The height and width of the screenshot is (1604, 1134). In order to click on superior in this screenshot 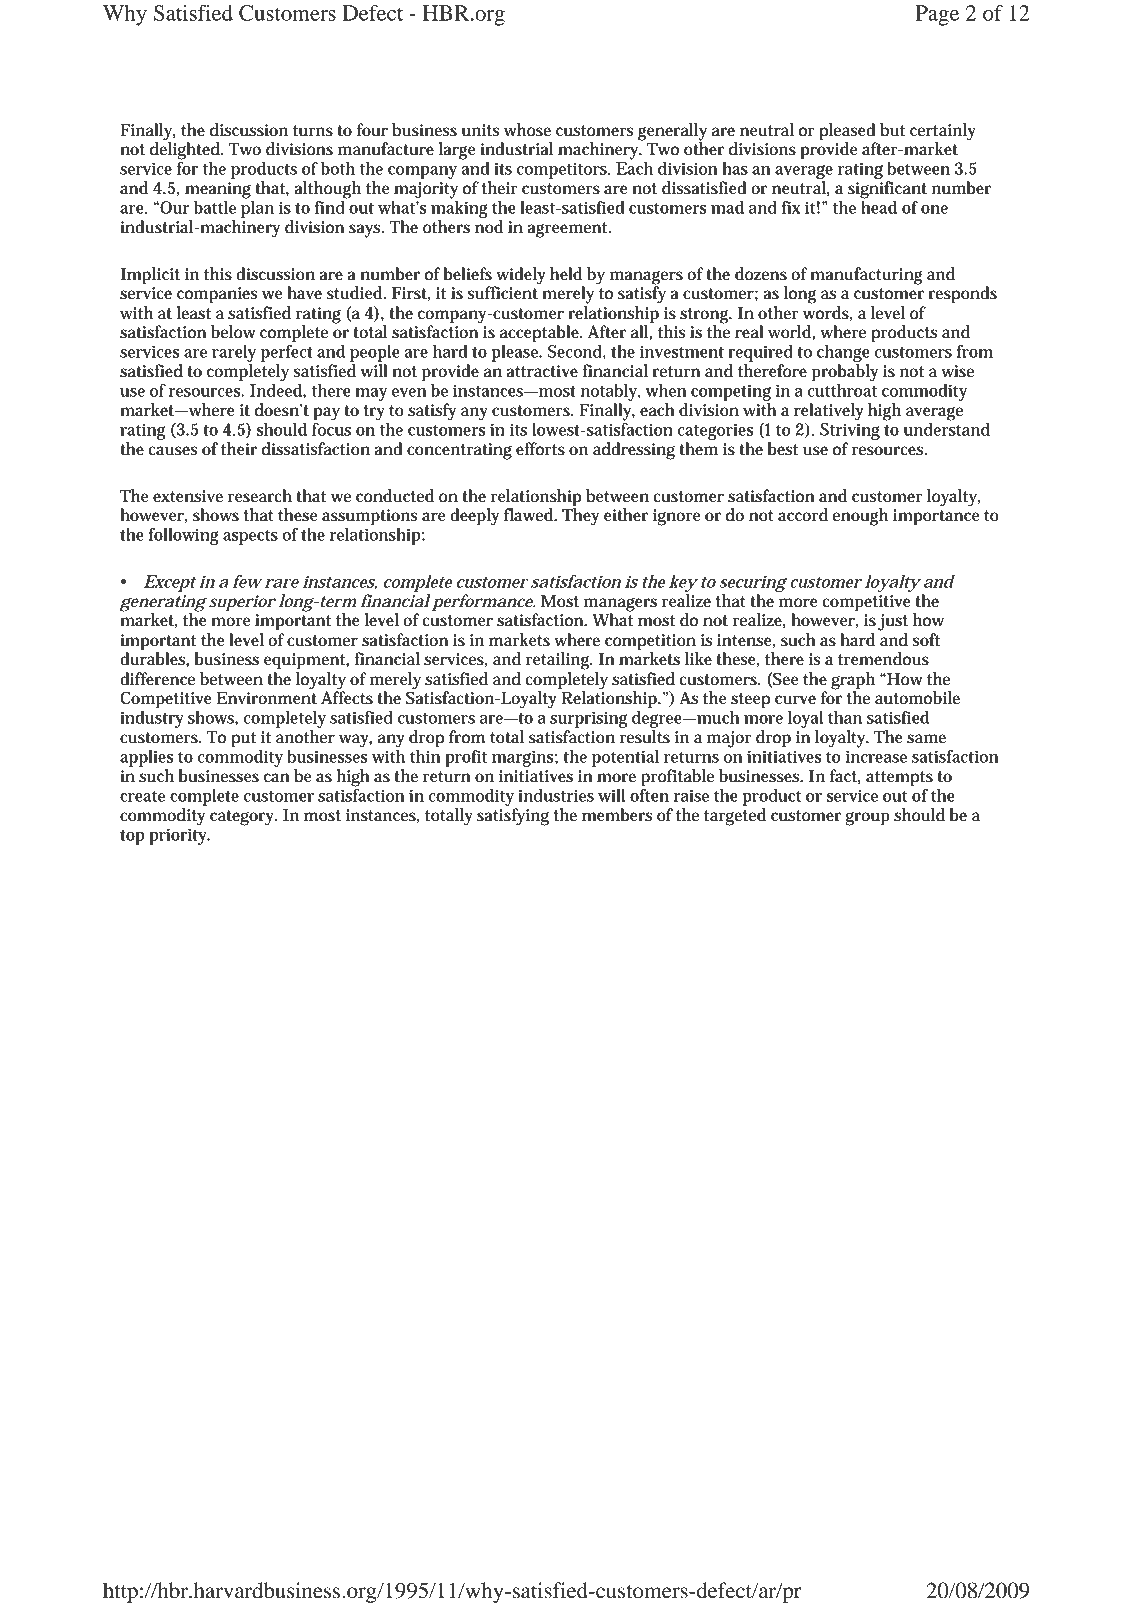, I will do `click(242, 603)`.
